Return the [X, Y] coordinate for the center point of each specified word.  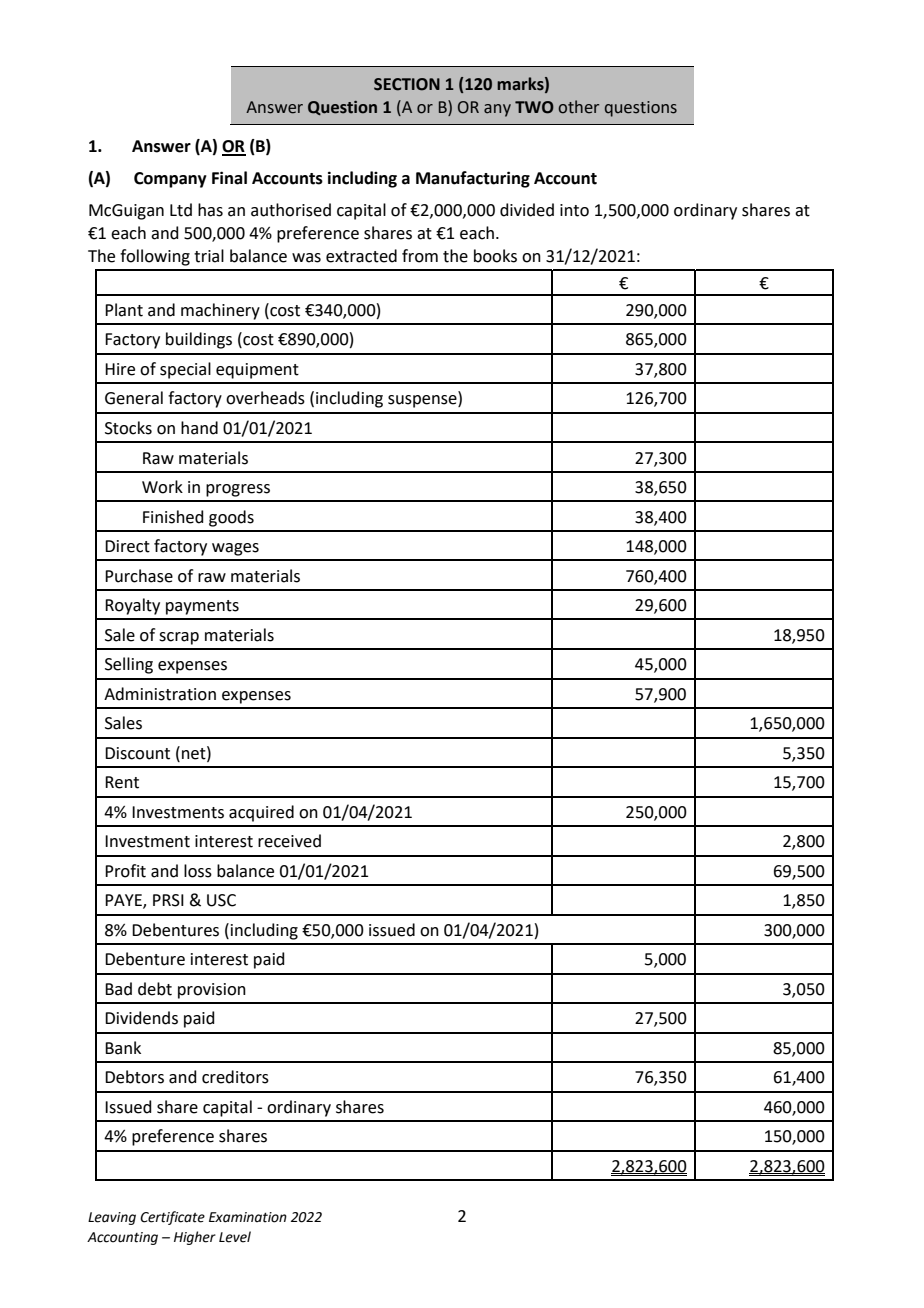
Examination [248, 1217]
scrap [179, 638]
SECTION [407, 84]
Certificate [172, 1218]
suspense [423, 401]
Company [170, 180]
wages [235, 549]
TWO [534, 107]
